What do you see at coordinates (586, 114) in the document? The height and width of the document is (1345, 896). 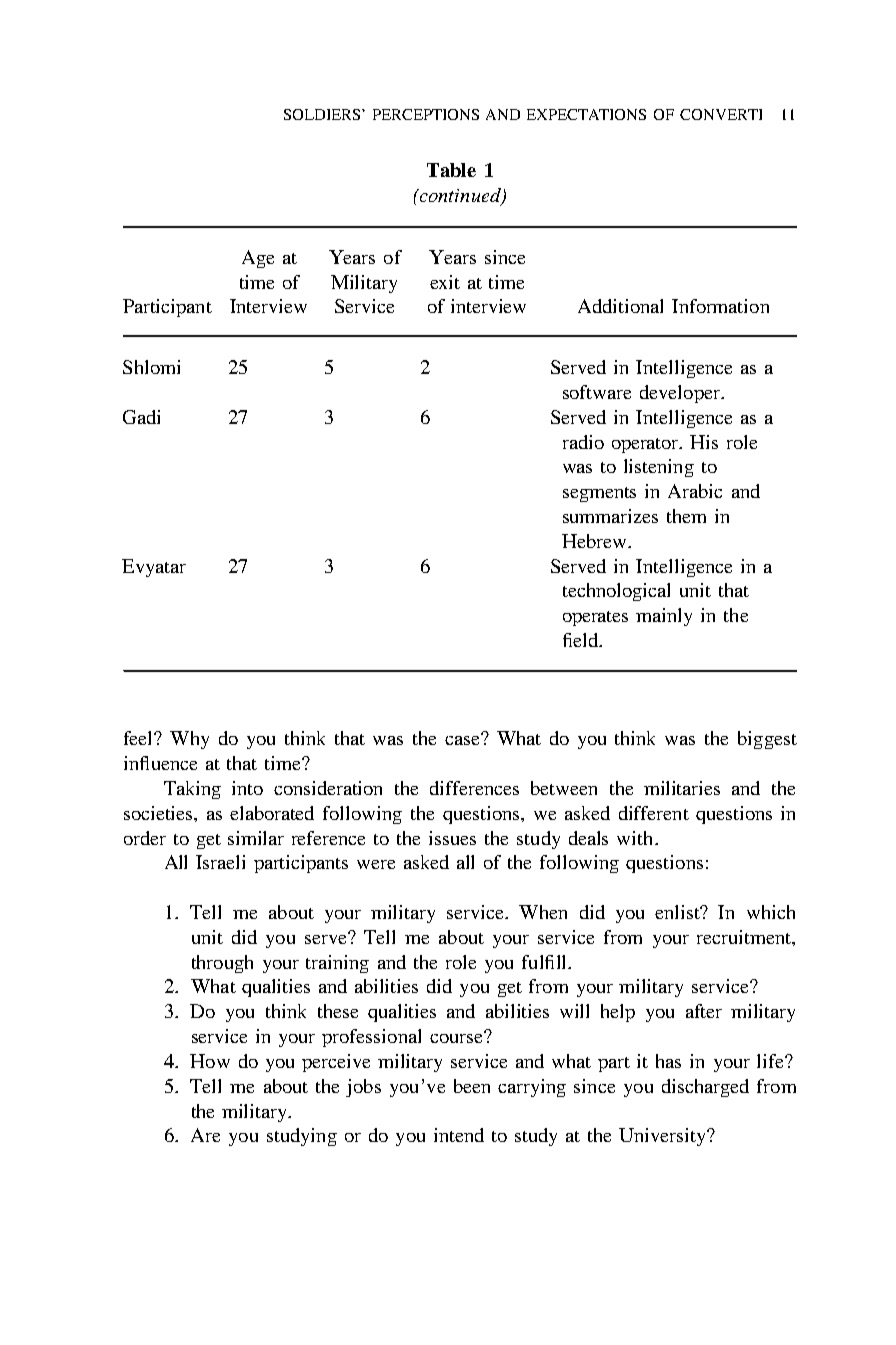 I see `EXPECTATIONS` at bounding box center [586, 114].
